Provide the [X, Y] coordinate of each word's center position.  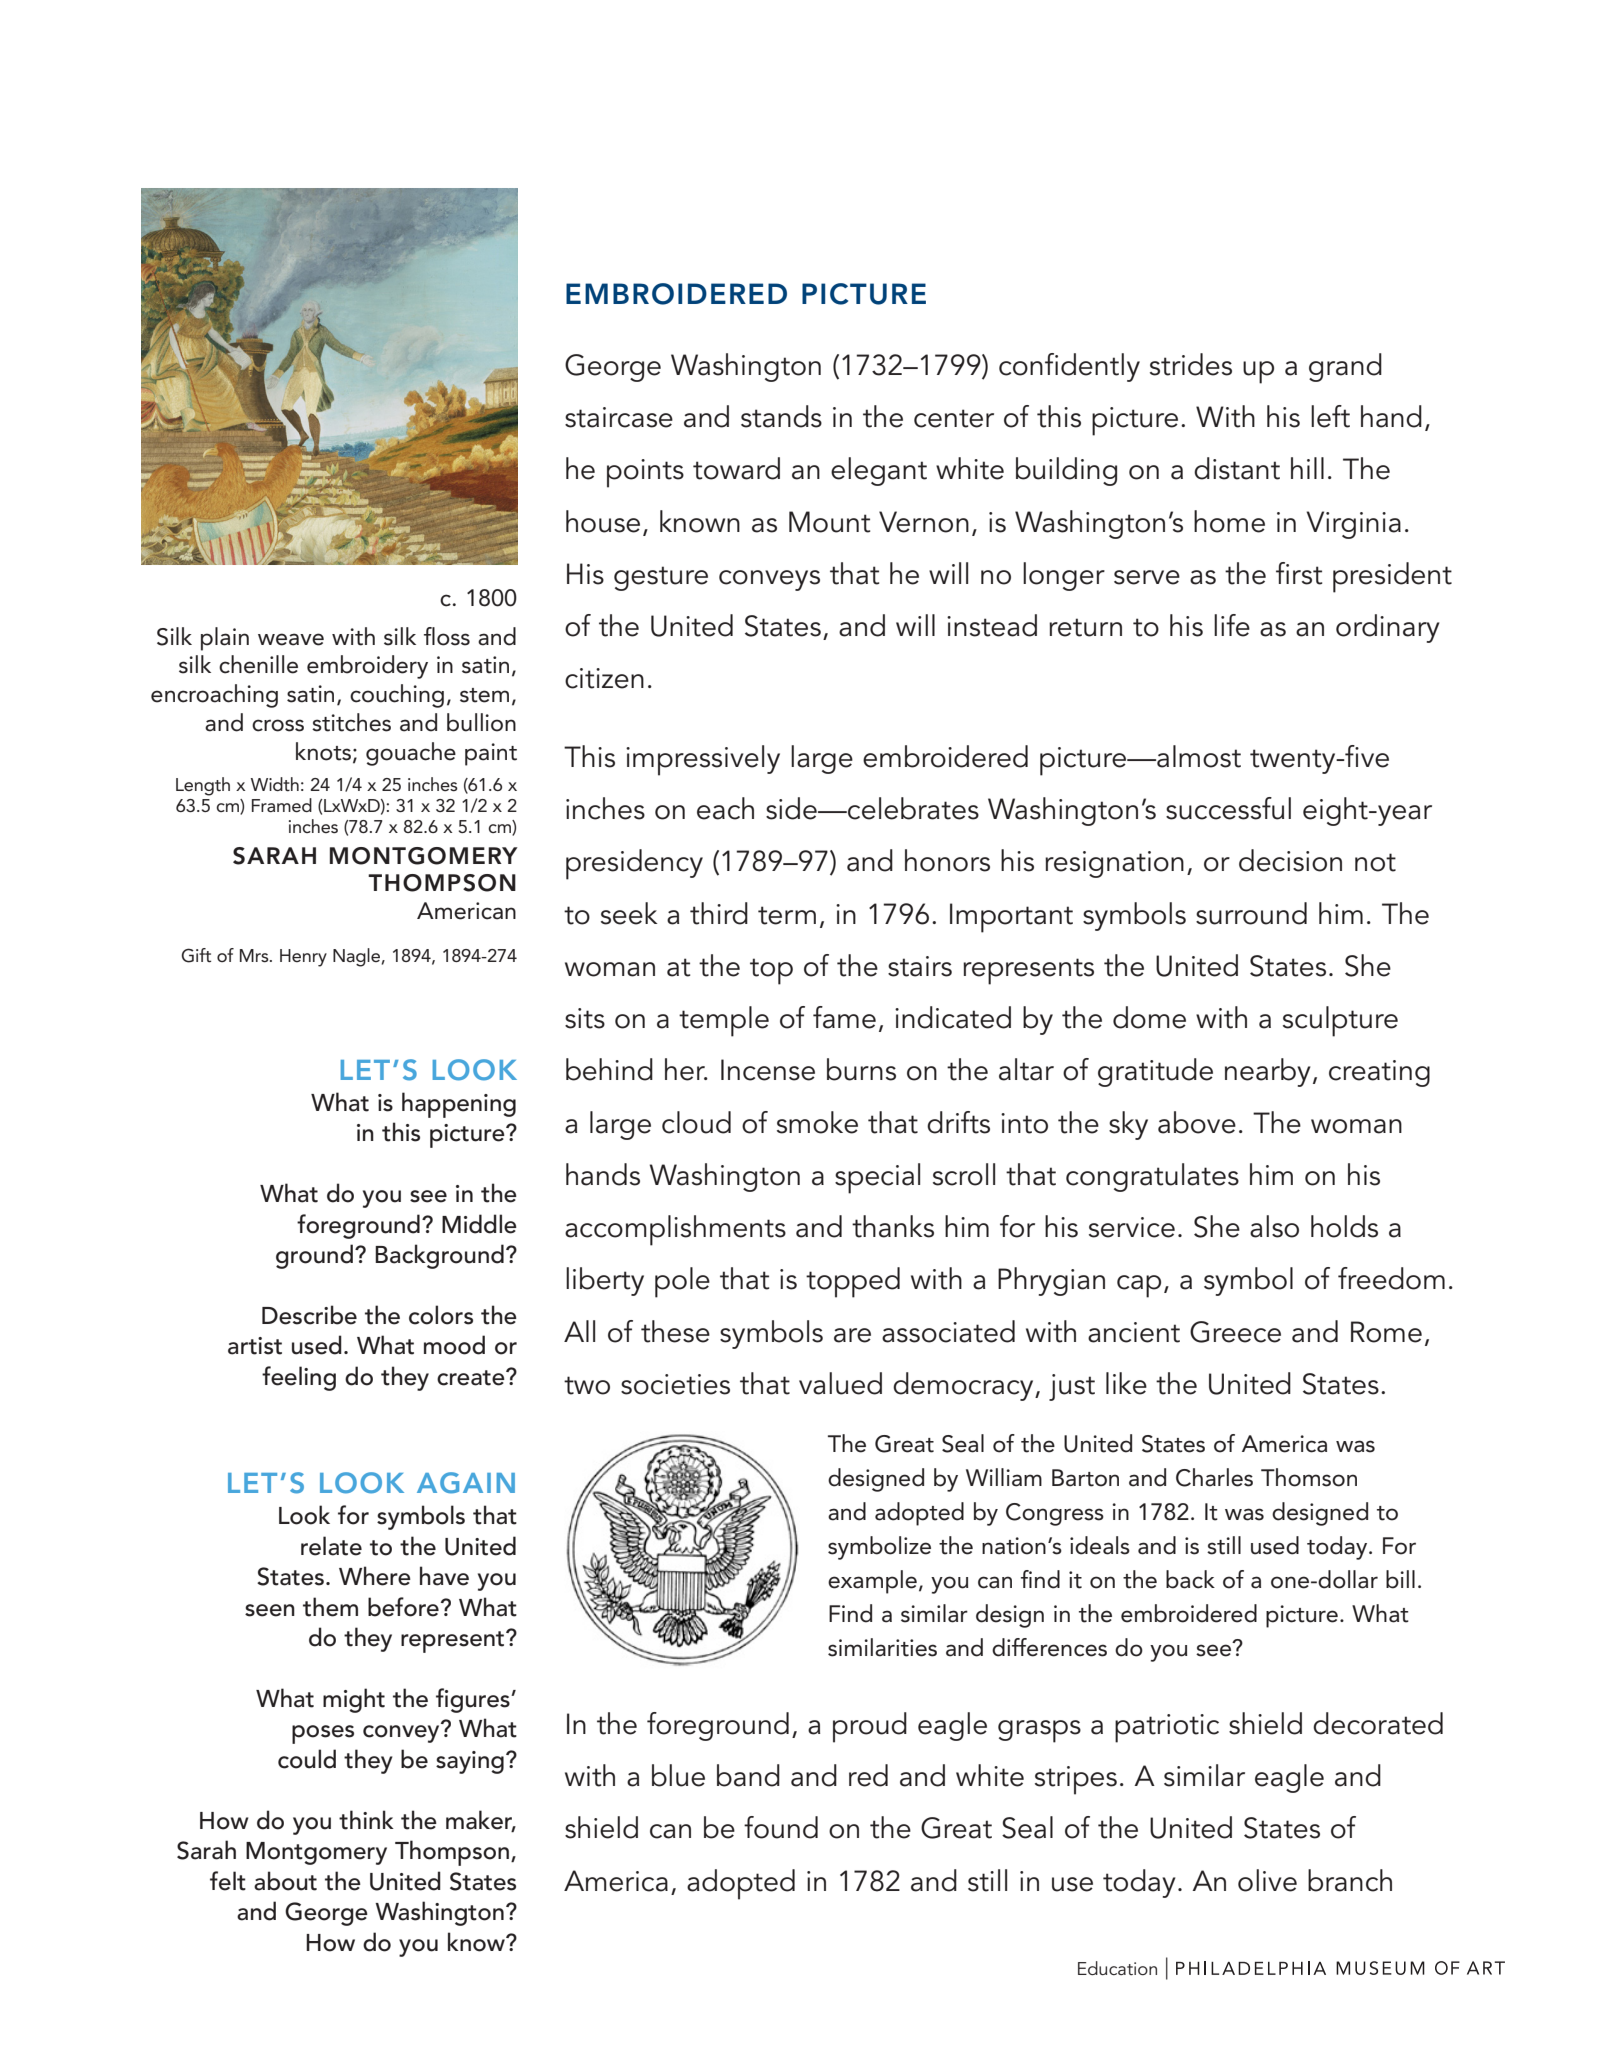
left [1330, 416]
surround [1251, 913]
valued [840, 1383]
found [781, 1827]
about [285, 1881]
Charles [1214, 1477]
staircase [619, 417]
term [787, 915]
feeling [299, 1378]
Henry [303, 958]
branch [1350, 1880]
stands [781, 416]
